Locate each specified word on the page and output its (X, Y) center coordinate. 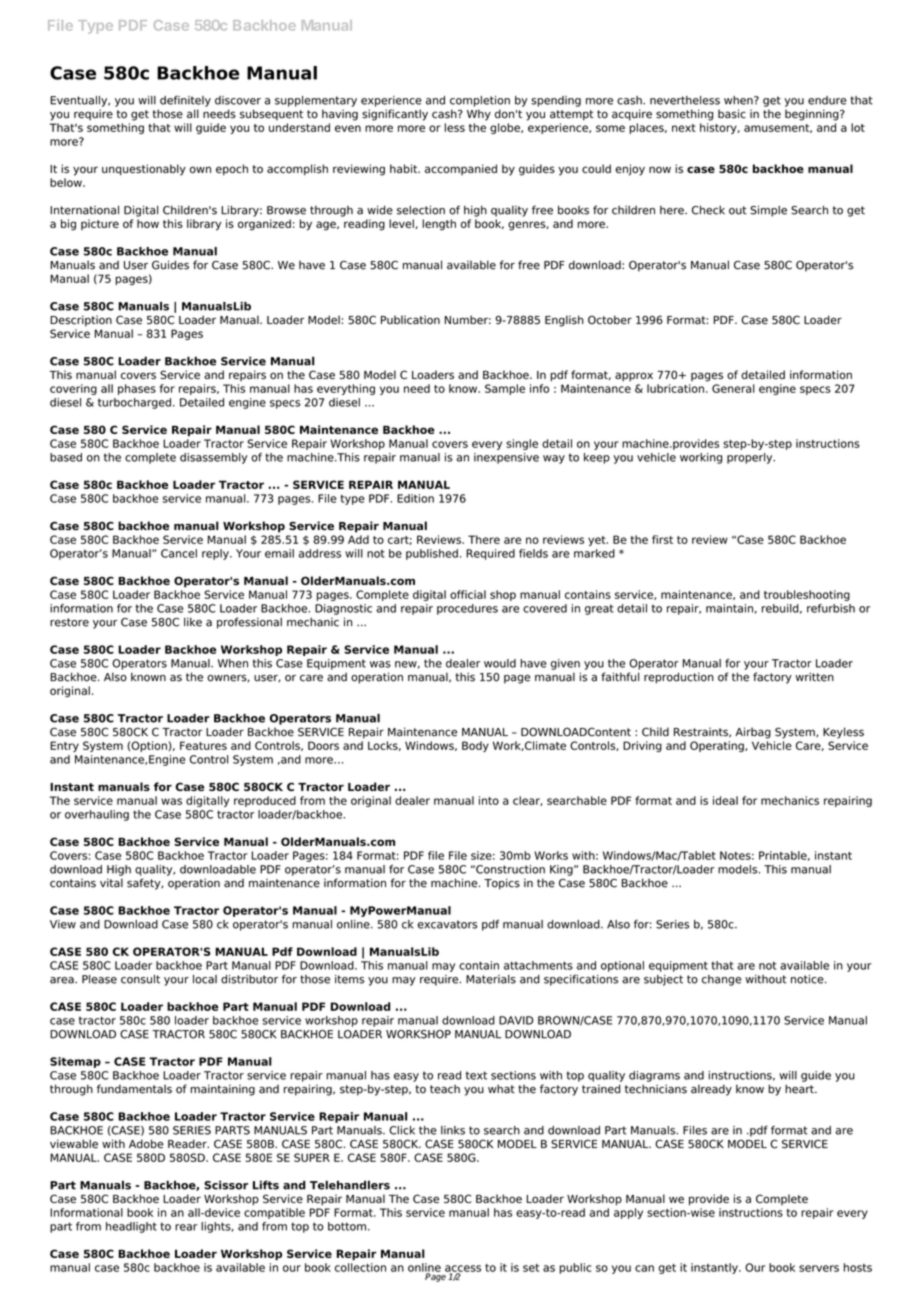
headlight (131, 1227)
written (814, 677)
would (500, 663)
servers (819, 1268)
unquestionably (144, 170)
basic (732, 114)
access (463, 1269)
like (193, 622)
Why (479, 115)
